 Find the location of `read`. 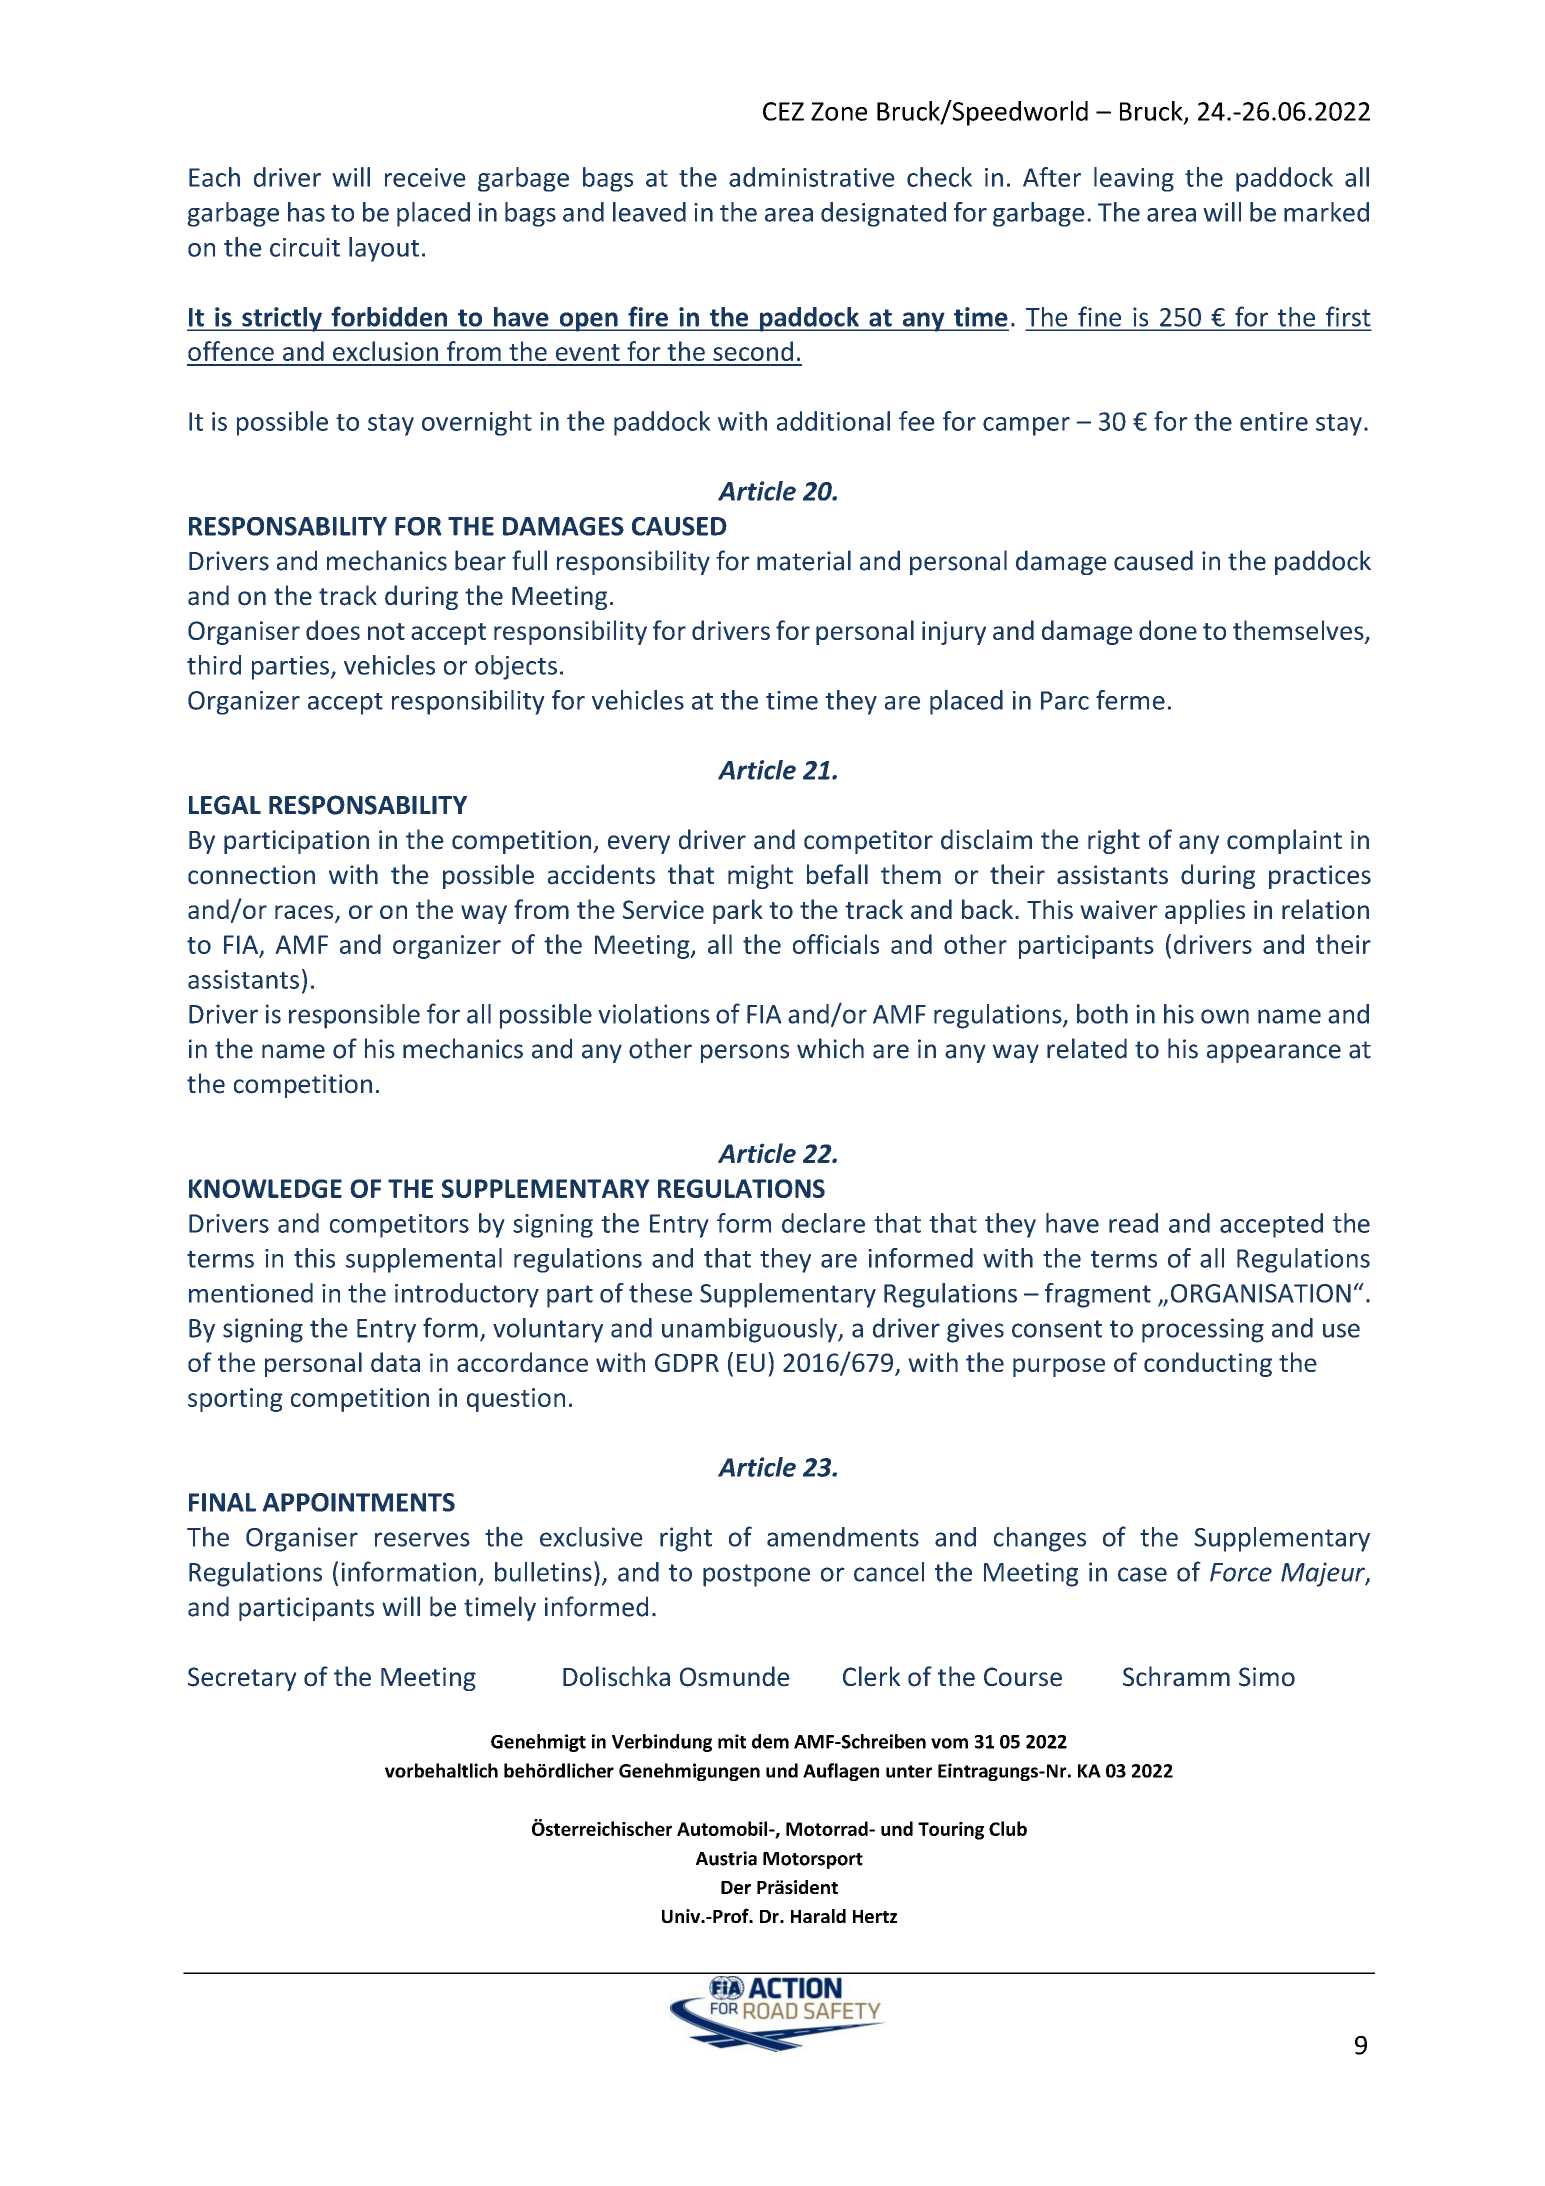

read is located at coordinates (1133, 1223).
